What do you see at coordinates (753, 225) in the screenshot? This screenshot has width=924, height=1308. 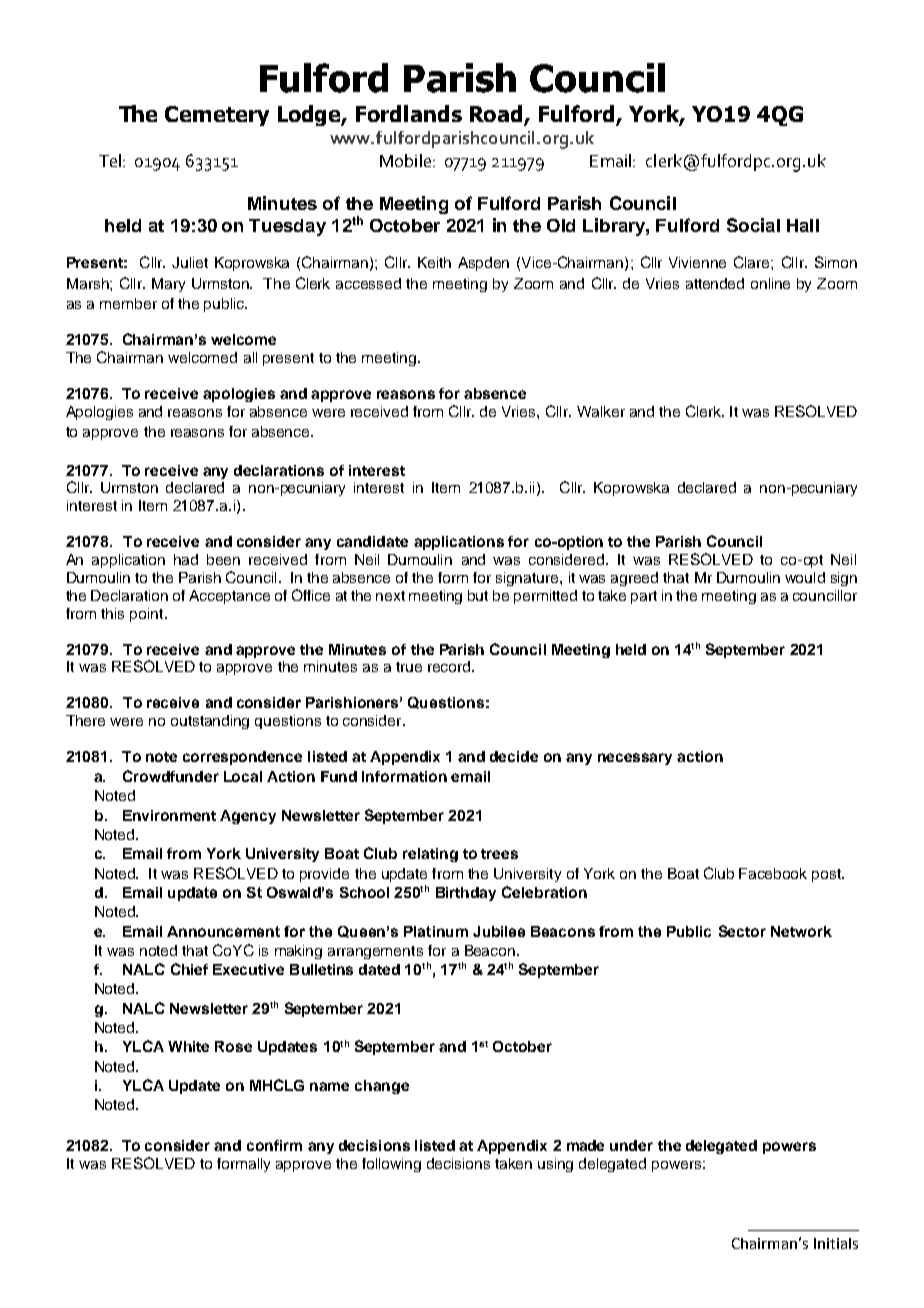 I see `Social` at bounding box center [753, 225].
